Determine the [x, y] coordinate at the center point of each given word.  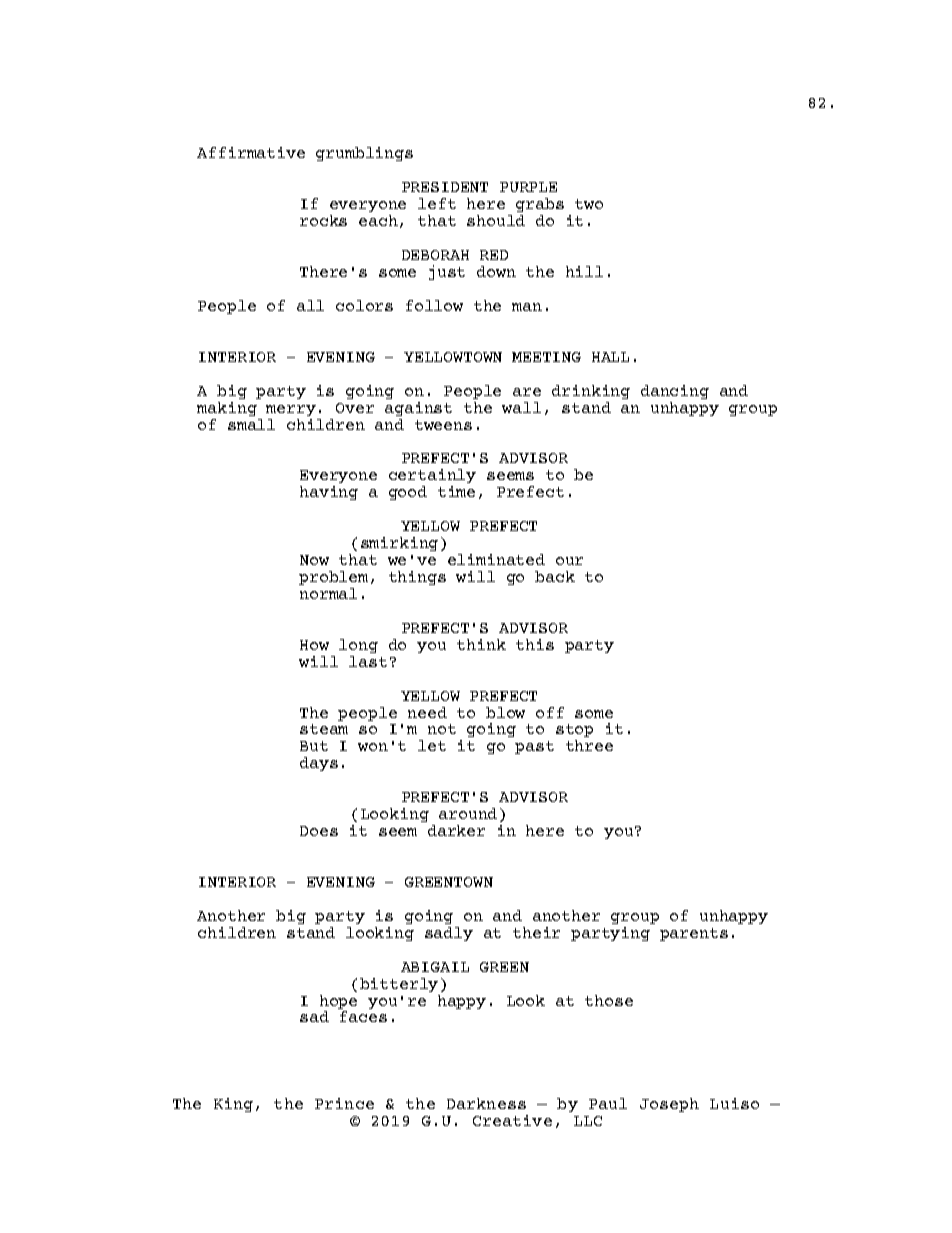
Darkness [486, 1103]
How [314, 645]
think [481, 644]
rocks [323, 220]
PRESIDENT [445, 187]
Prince [344, 1103]
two [589, 204]
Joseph [669, 1105]
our [569, 561]
